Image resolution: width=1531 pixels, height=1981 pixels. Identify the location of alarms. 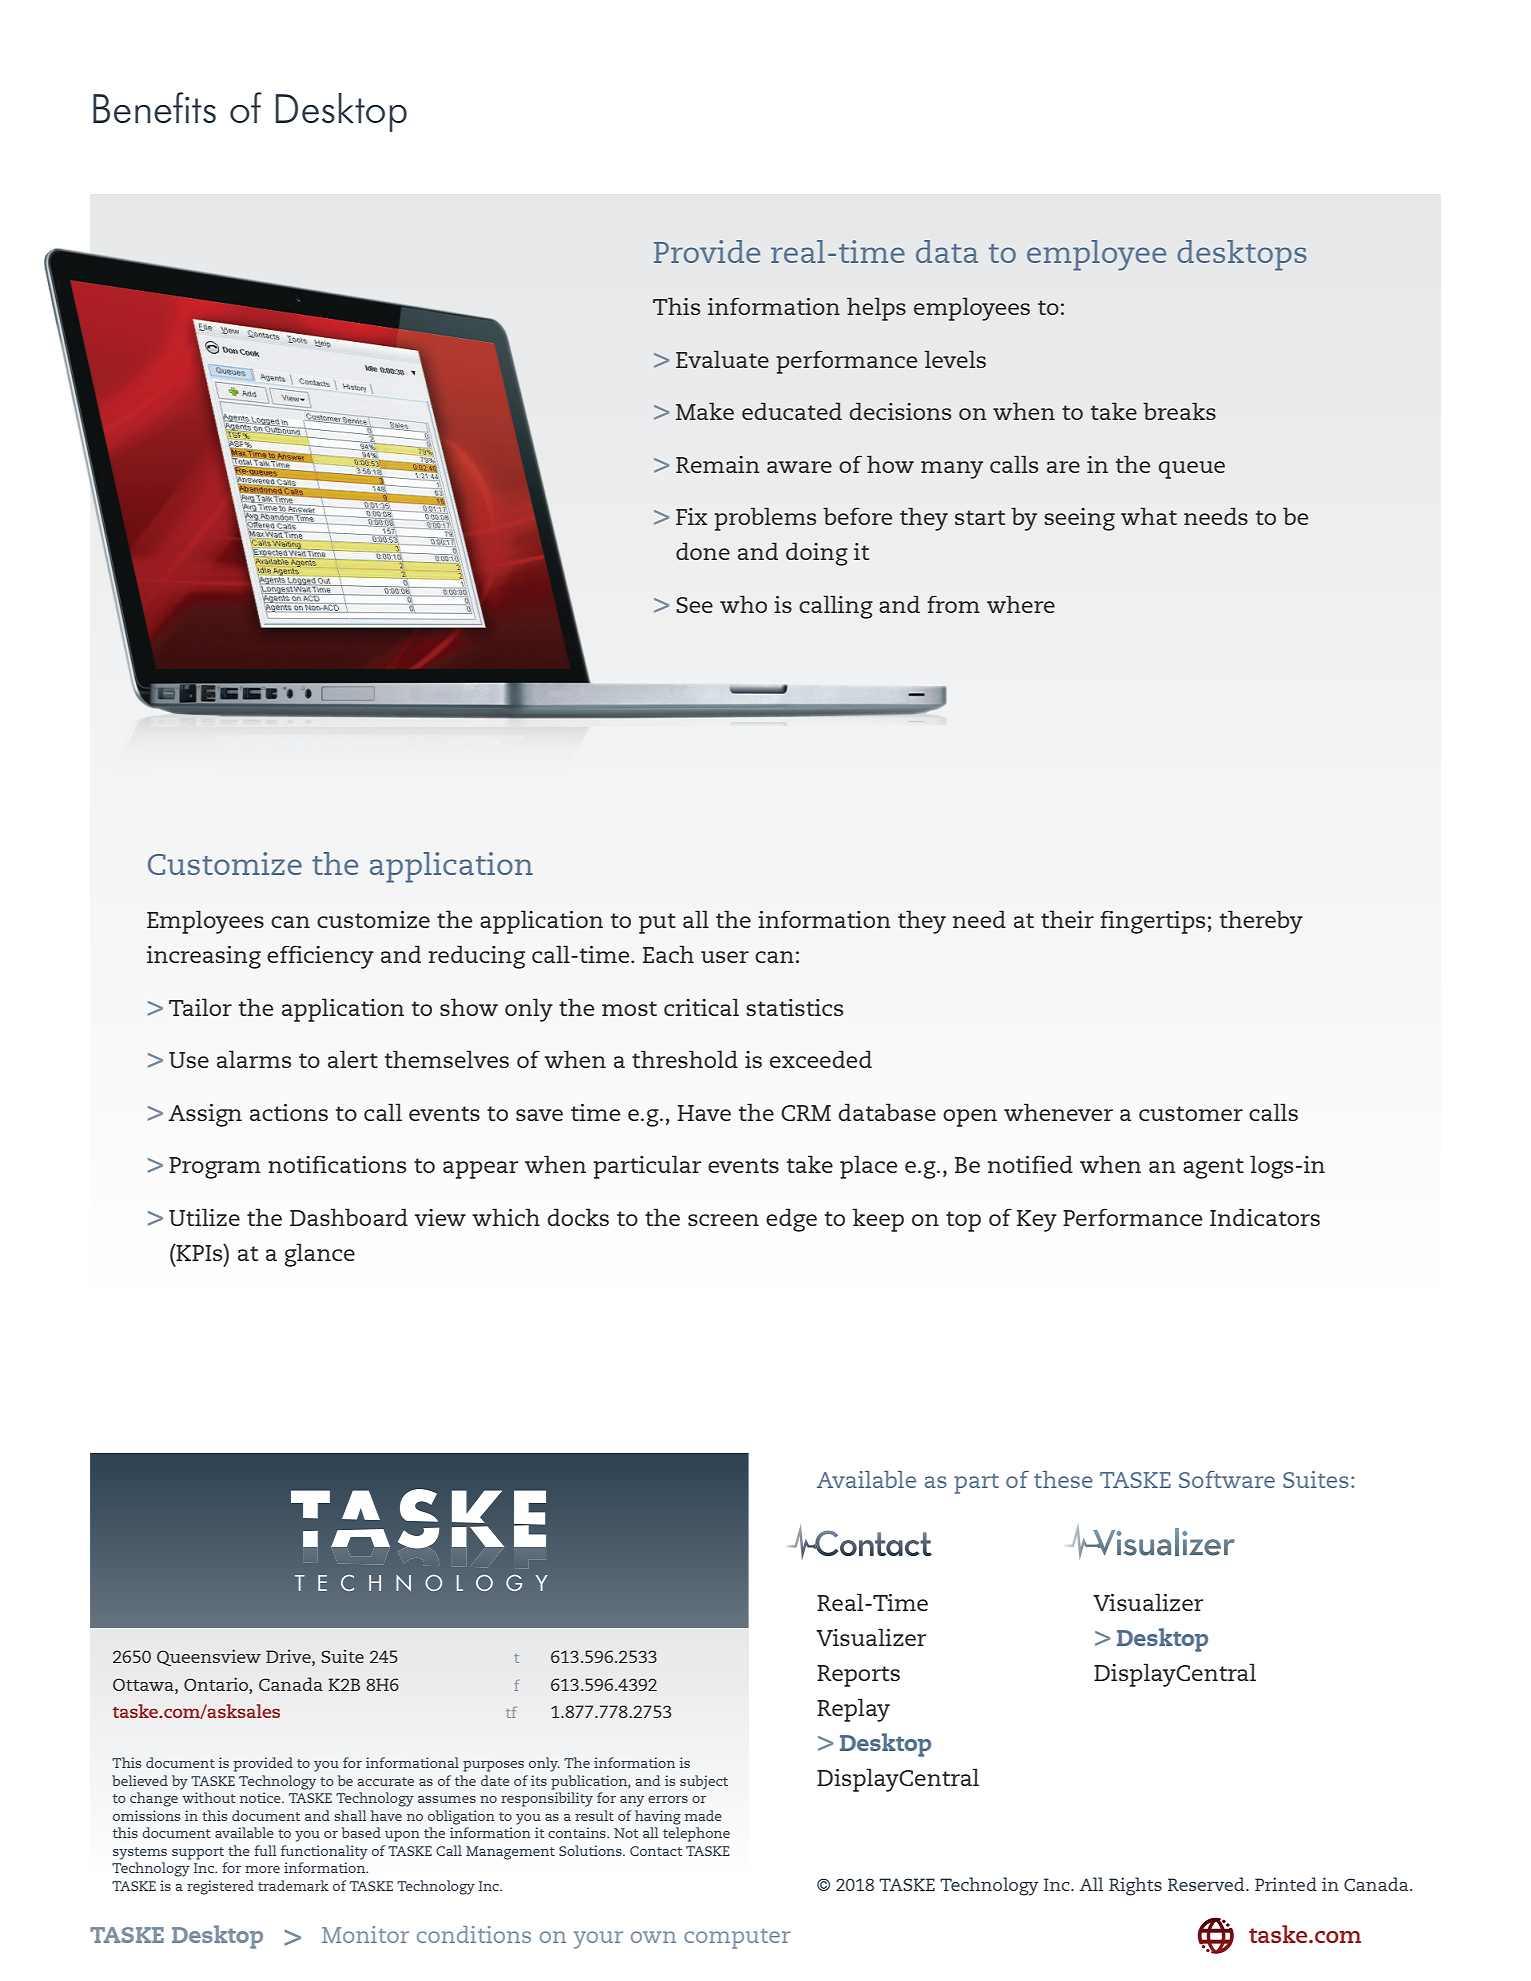
(254, 1059).
